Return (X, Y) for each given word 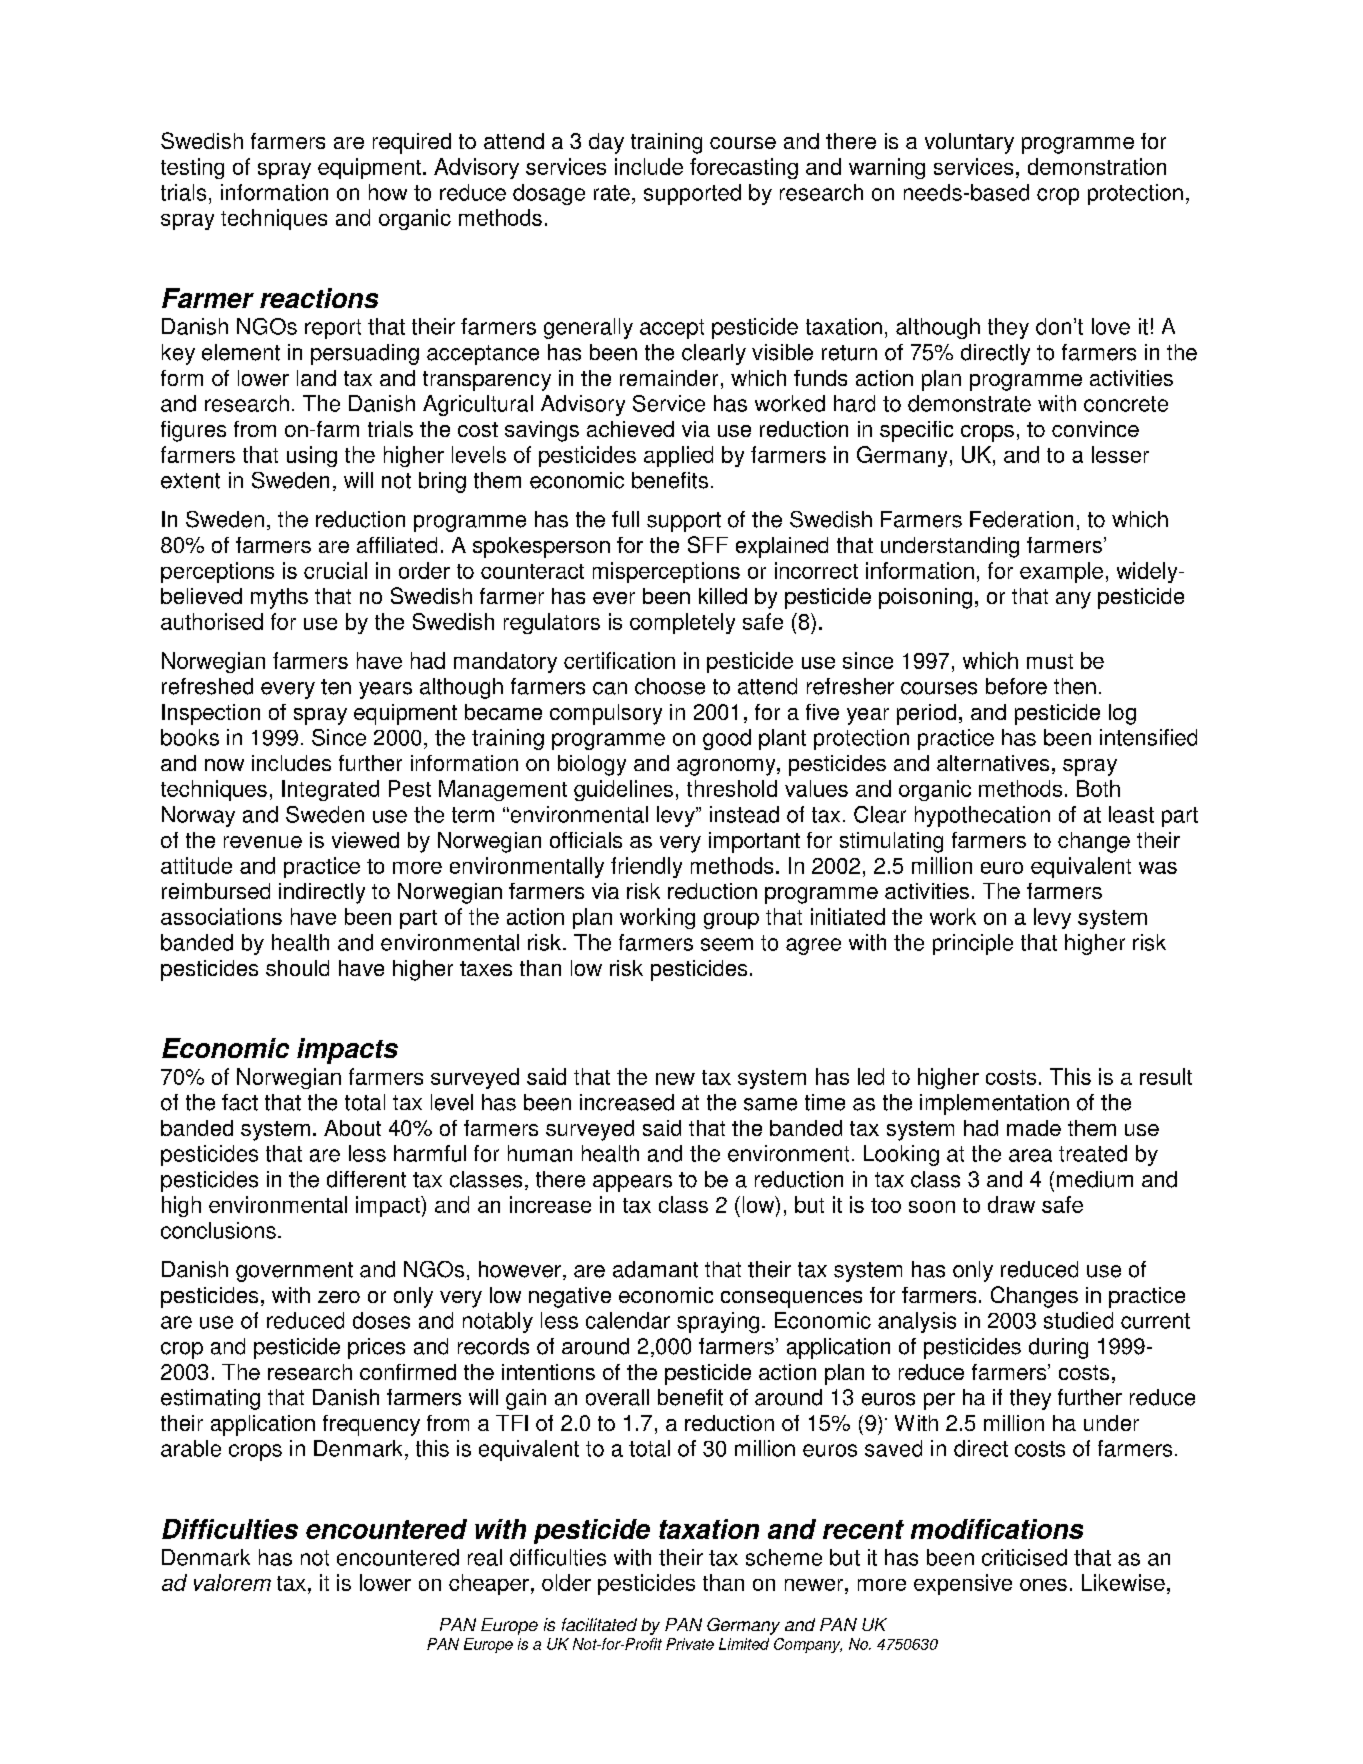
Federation (1021, 519)
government (294, 1272)
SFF (708, 544)
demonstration (1097, 166)
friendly (646, 867)
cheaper (489, 1584)
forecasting (744, 168)
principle (973, 944)
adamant (655, 1269)
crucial (335, 570)
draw (1011, 1204)
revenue (263, 842)
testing (192, 168)
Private (690, 1644)
